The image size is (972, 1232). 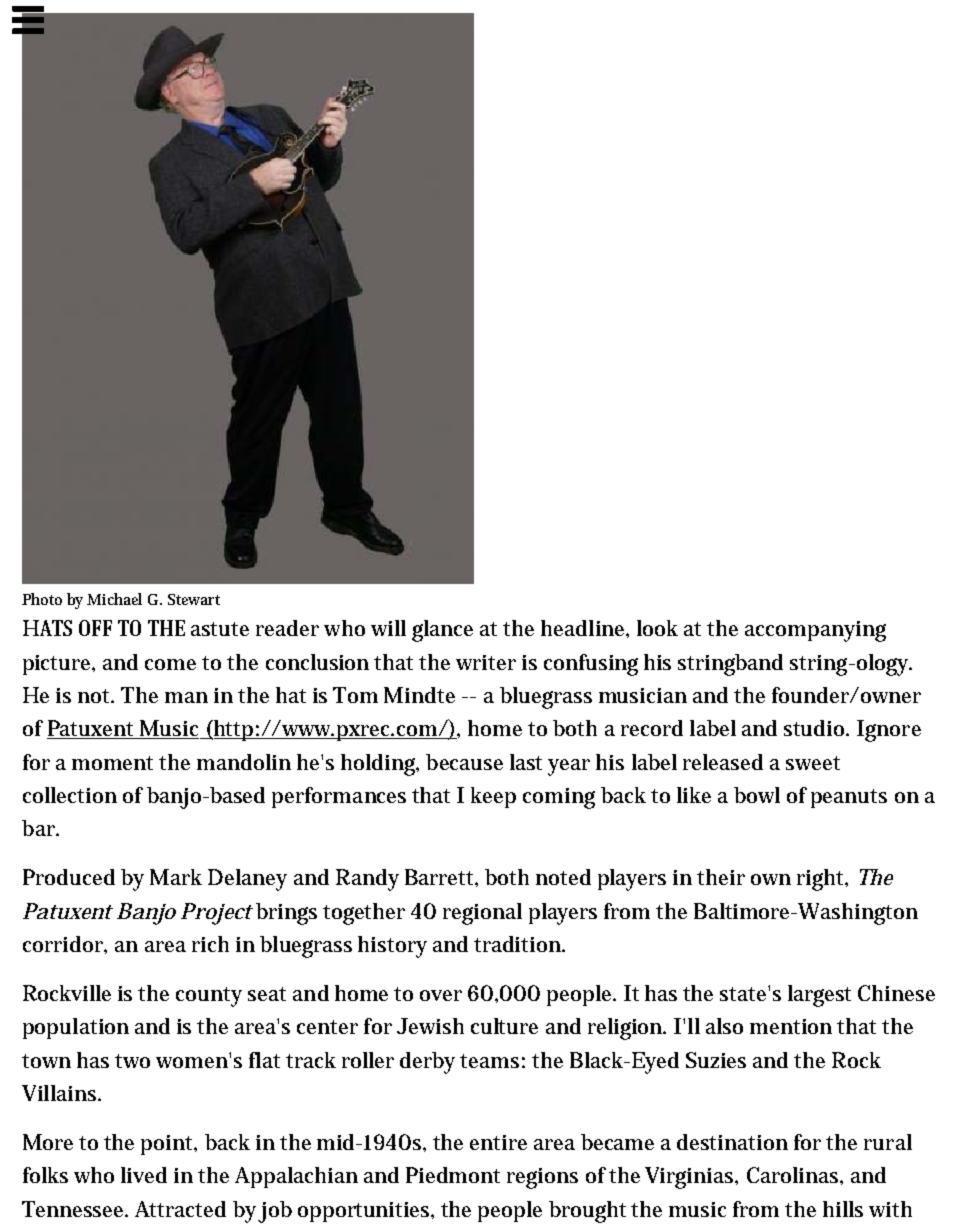 I want to click on collection, so click(x=70, y=795).
